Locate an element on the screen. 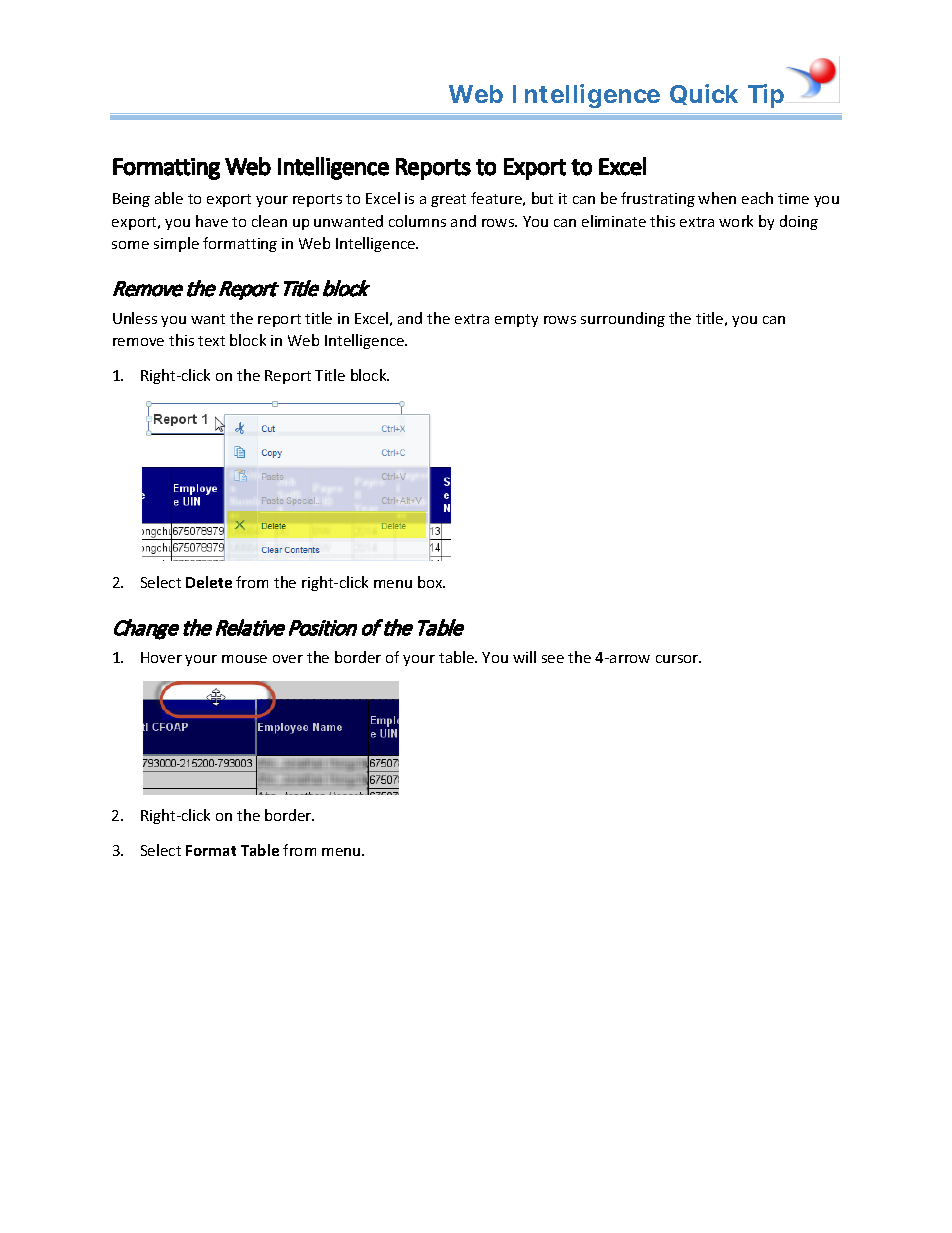 The height and width of the screenshot is (1233, 952). box is located at coordinates (431, 582).
